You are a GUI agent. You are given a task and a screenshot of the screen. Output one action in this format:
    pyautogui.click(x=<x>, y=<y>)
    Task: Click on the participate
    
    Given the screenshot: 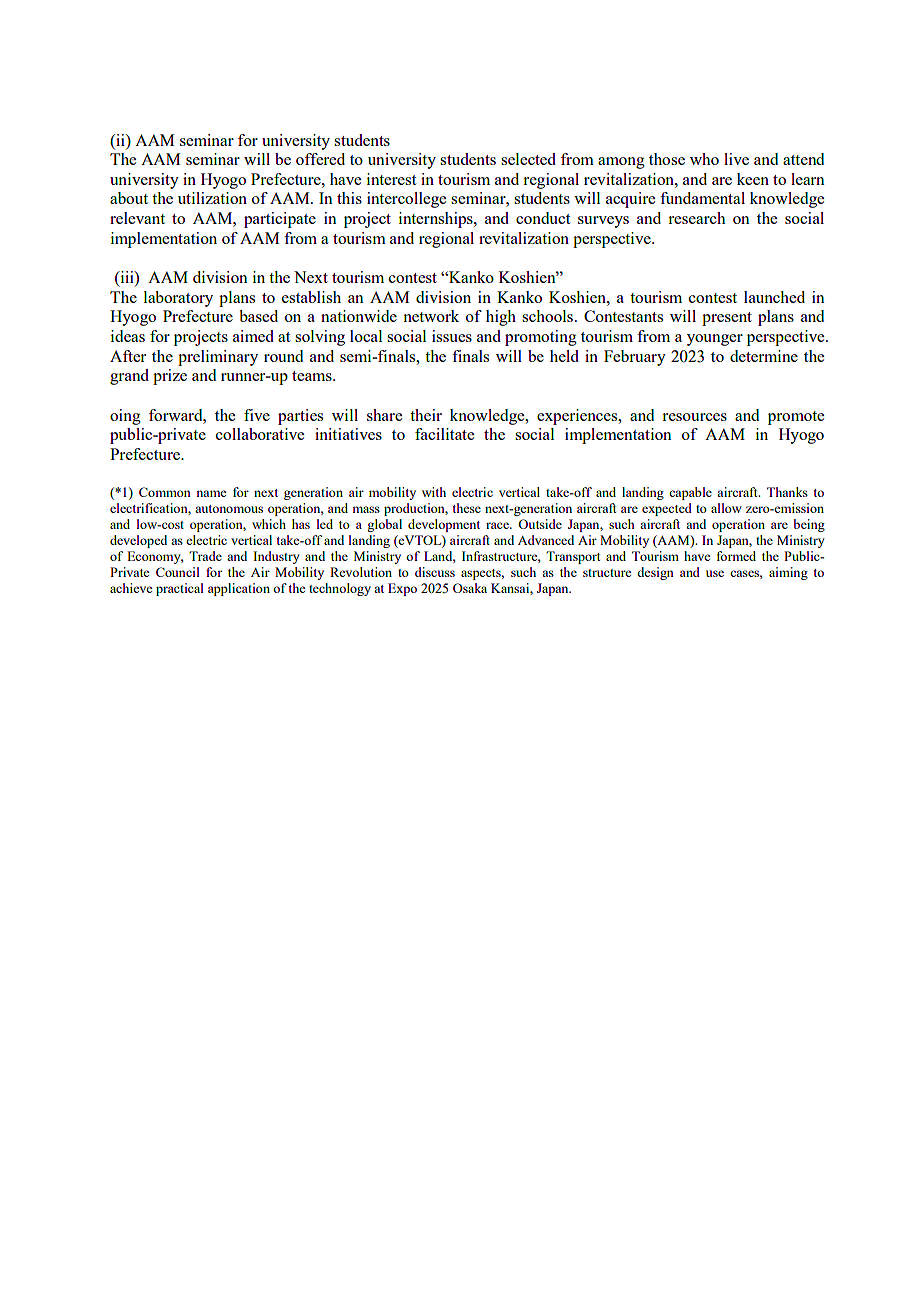 What is the action you would take?
    pyautogui.click(x=280, y=220)
